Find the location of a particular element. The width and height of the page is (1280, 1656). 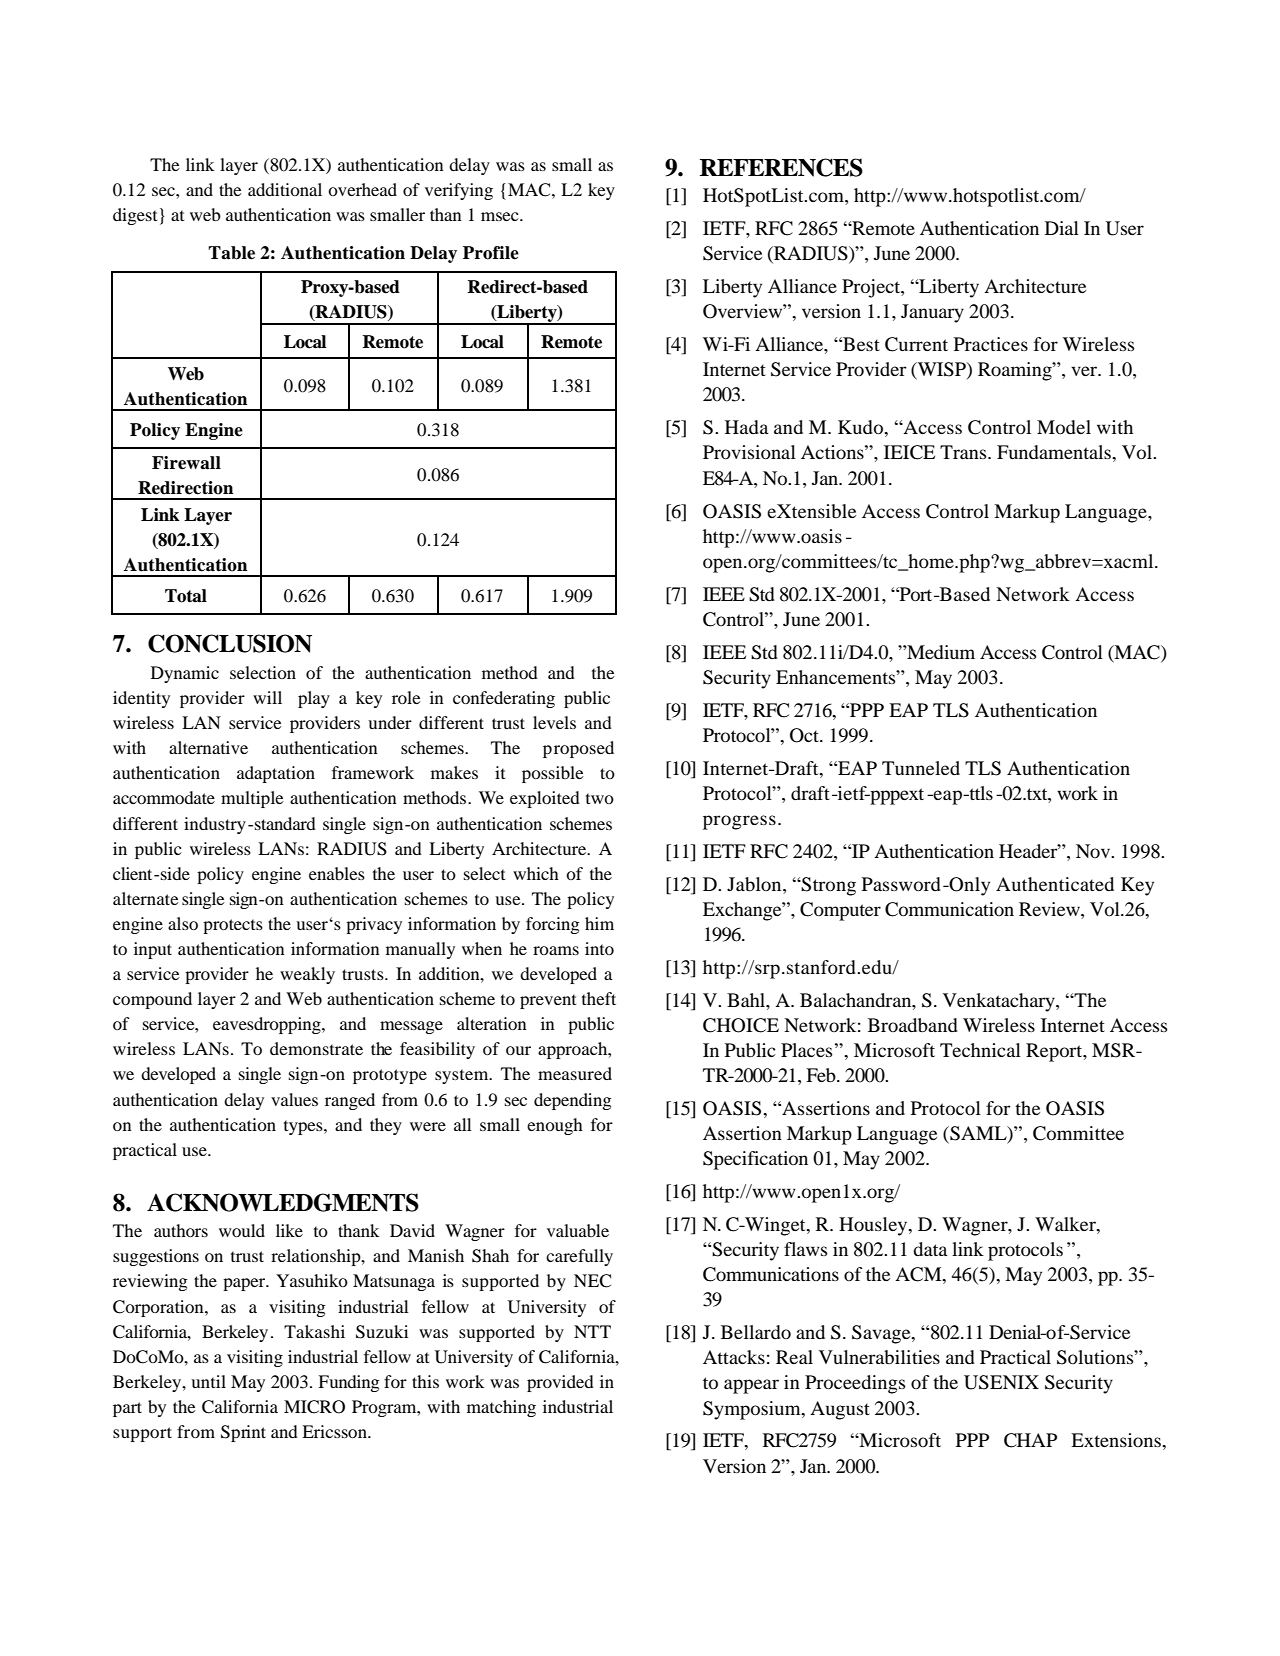

Table is located at coordinates (231, 253).
